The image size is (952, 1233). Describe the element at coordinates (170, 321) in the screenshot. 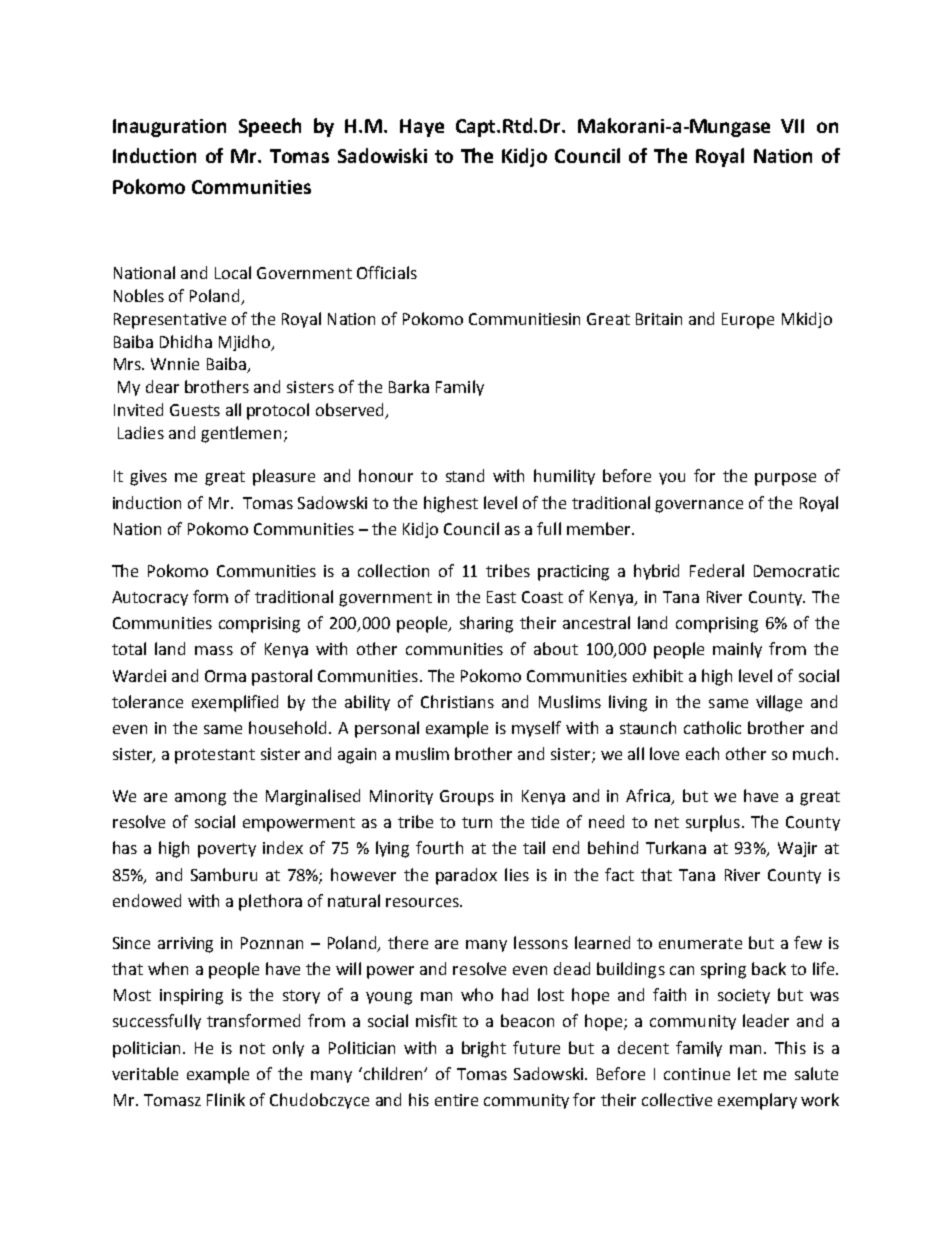

I see `Representative` at that location.
